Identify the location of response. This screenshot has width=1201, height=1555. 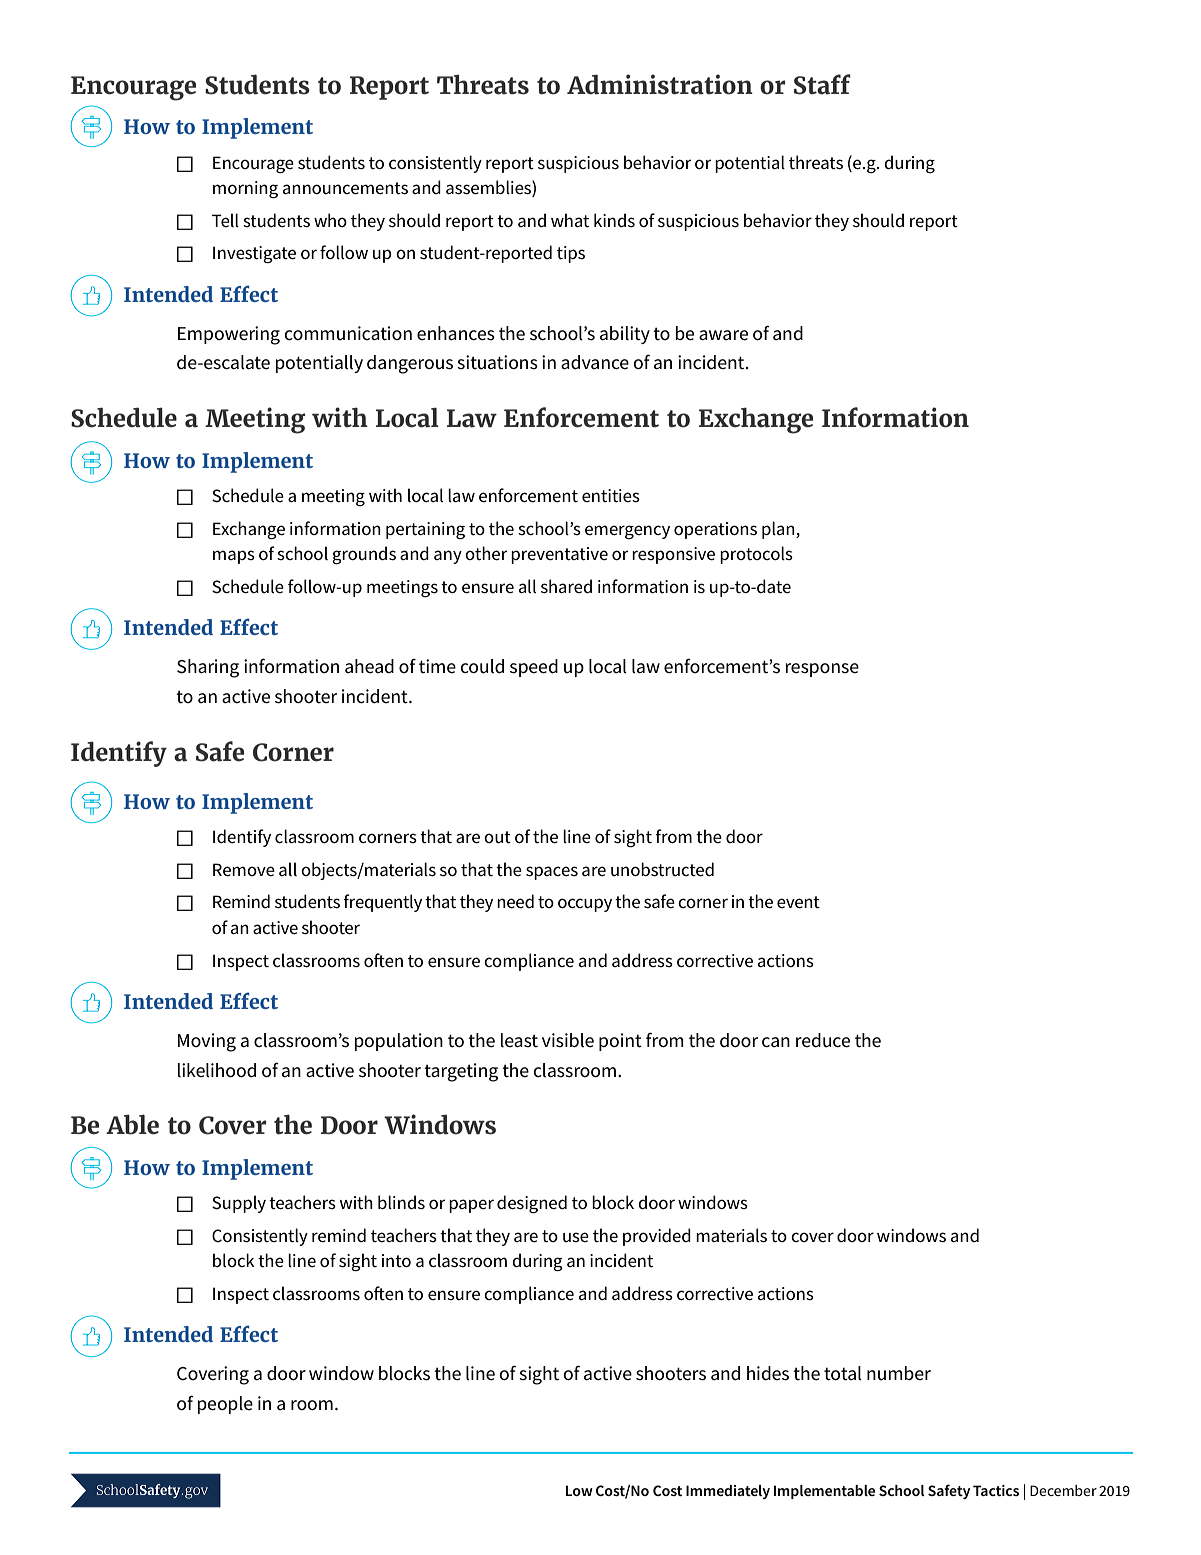
(822, 670).
